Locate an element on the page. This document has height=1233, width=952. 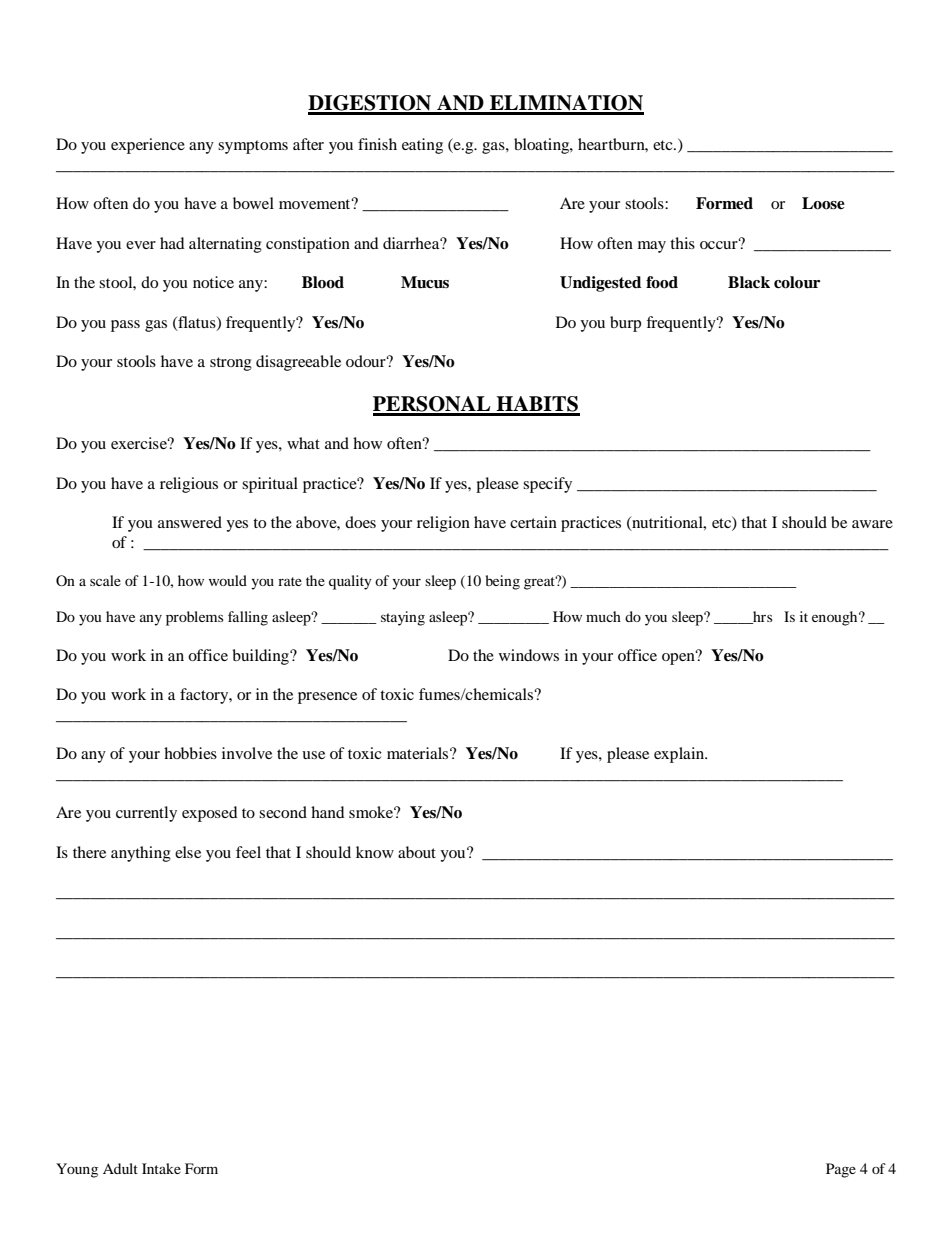
Intake is located at coordinates (161, 1168).
